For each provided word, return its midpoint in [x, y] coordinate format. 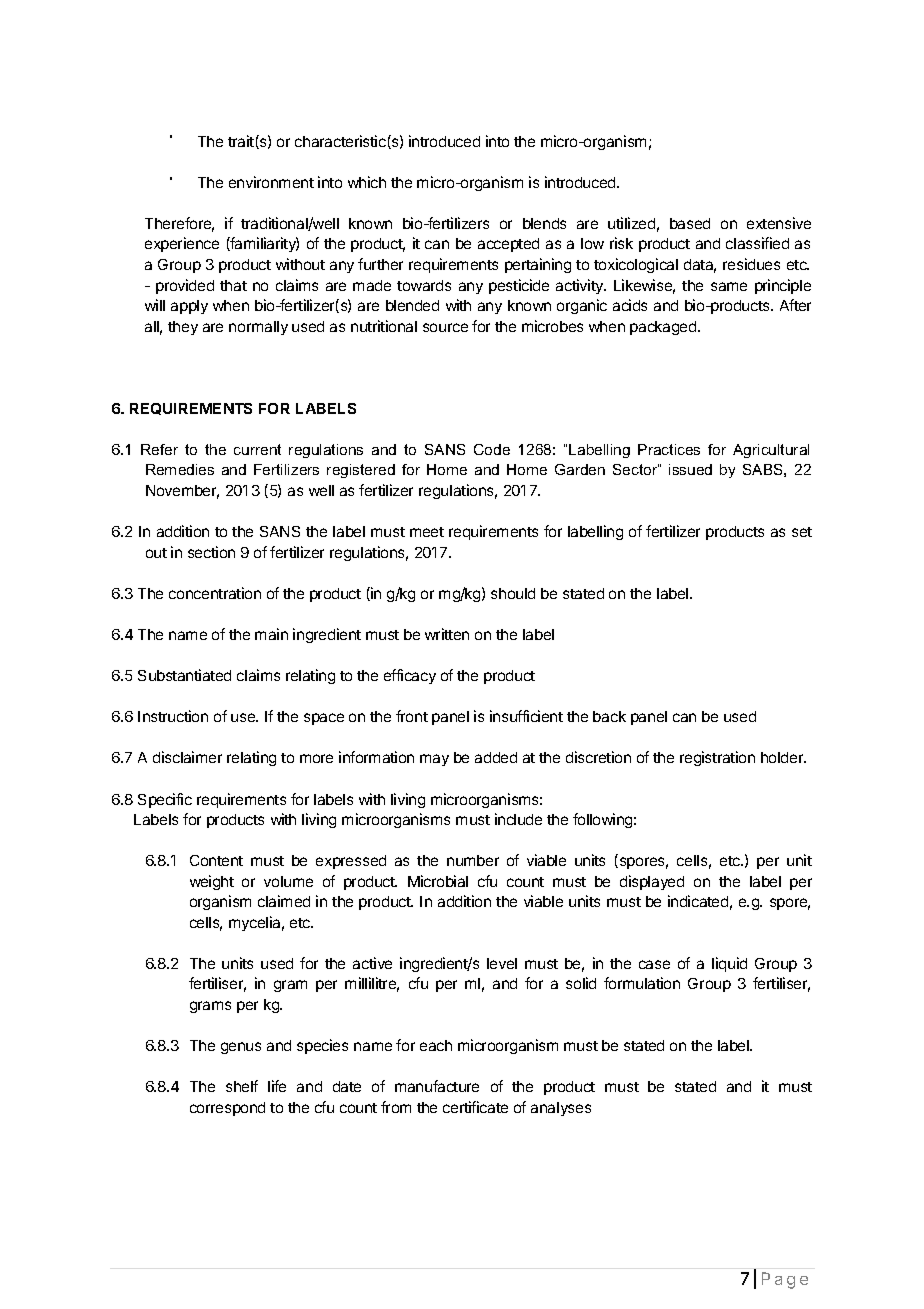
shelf [242, 1086]
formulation [642, 983]
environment [271, 182]
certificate [475, 1107]
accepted [508, 245]
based [690, 223]
